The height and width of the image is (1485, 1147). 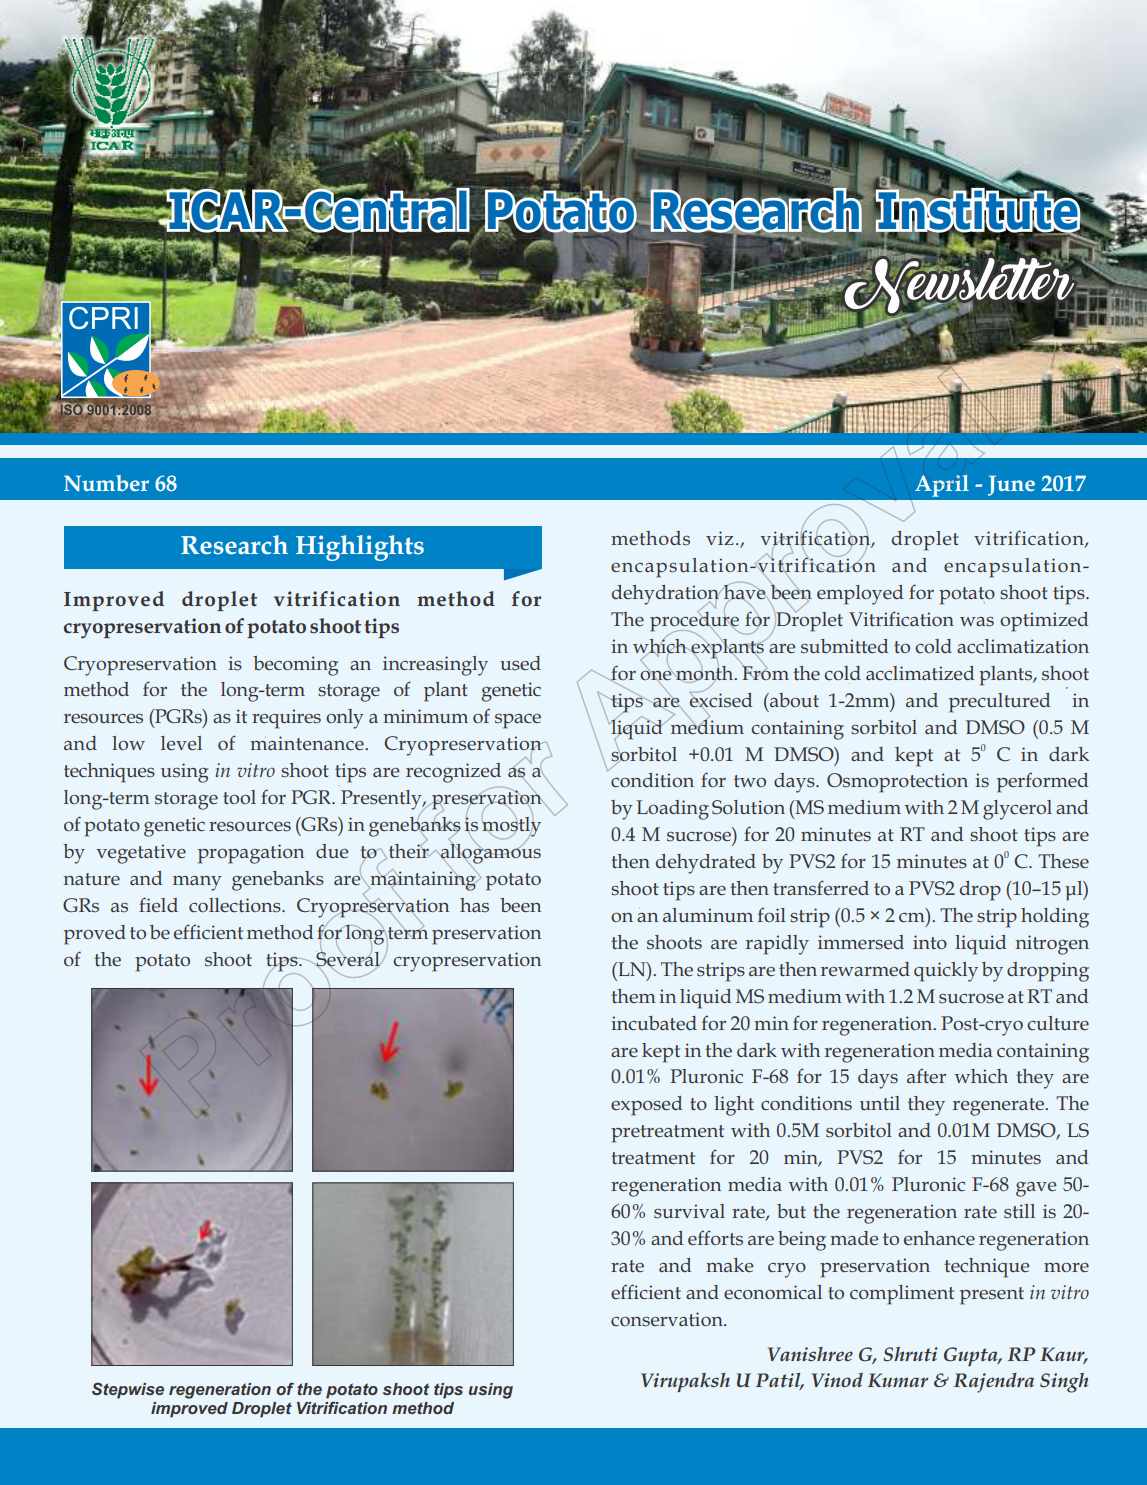 What do you see at coordinates (926, 1075) in the image?
I see `after` at bounding box center [926, 1075].
